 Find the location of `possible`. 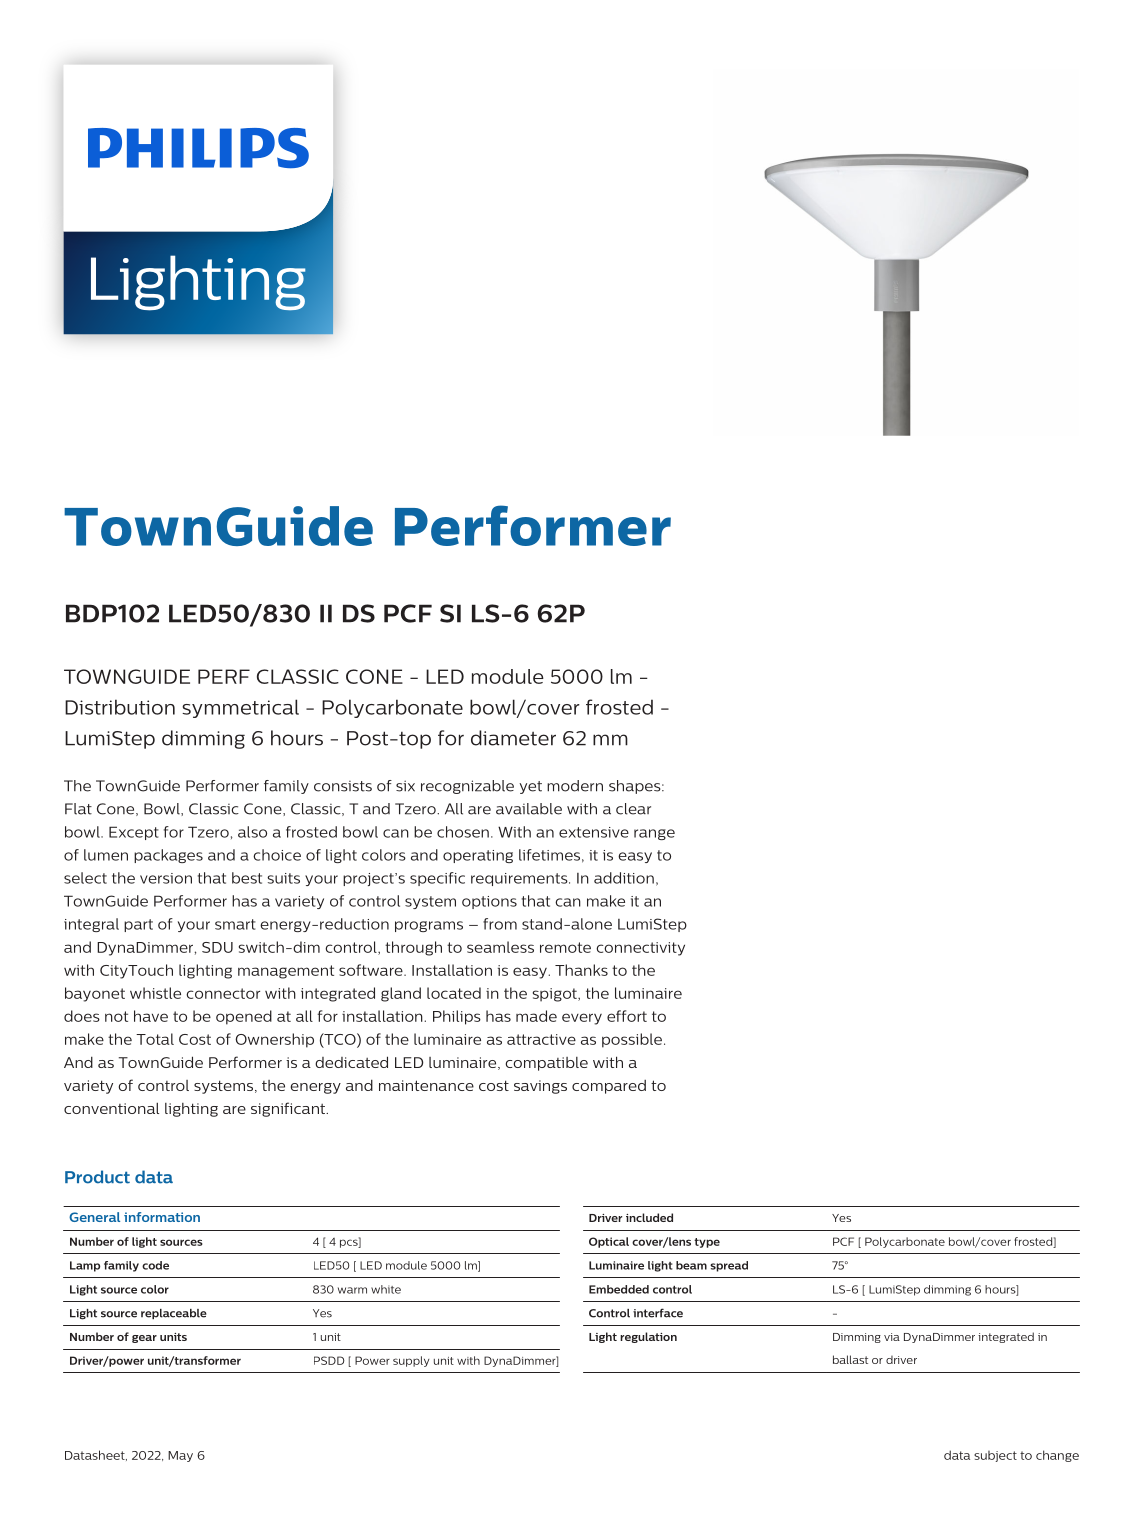

possible is located at coordinates (632, 1040).
